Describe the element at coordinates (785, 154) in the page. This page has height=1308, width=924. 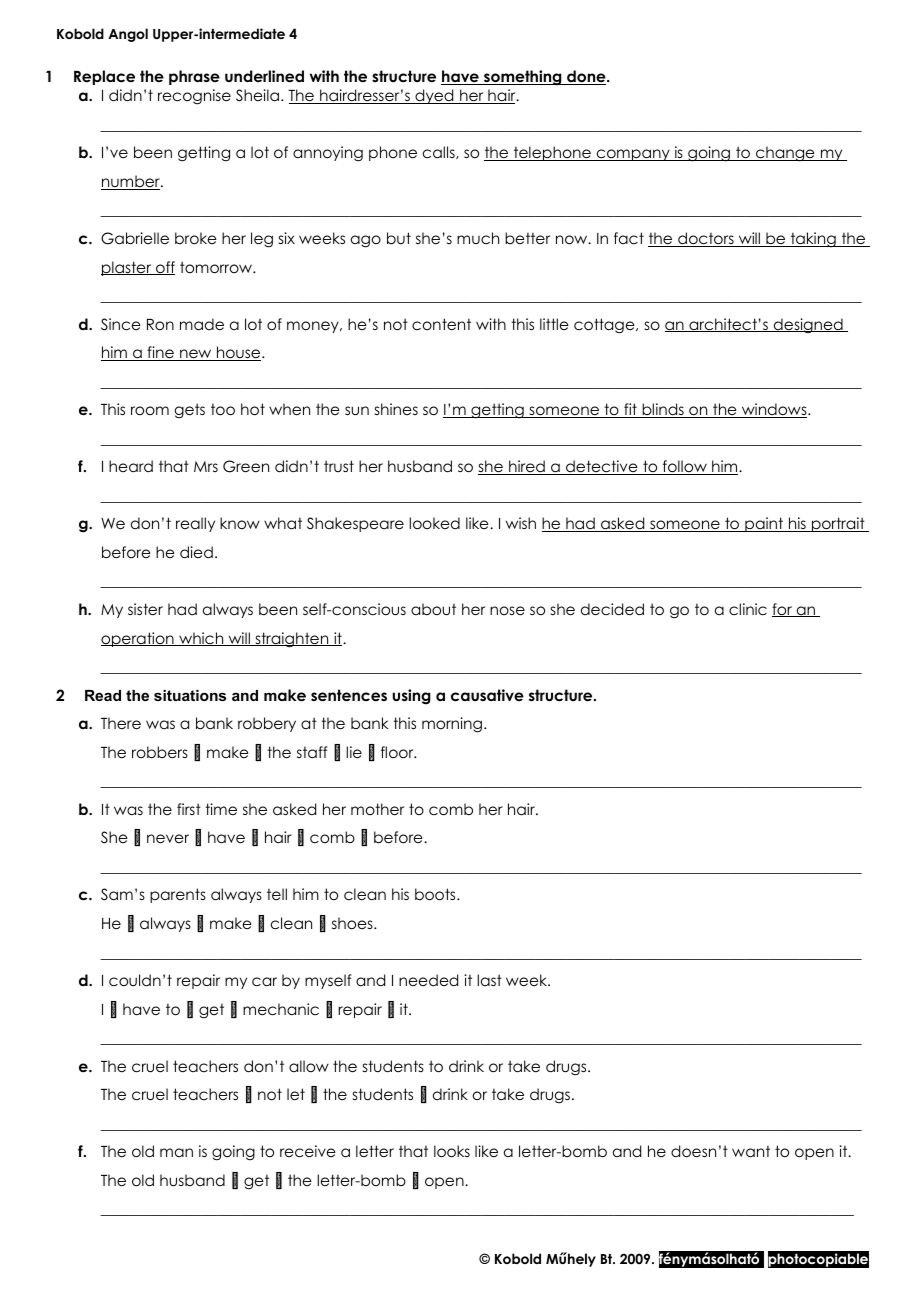
I see `change` at that location.
